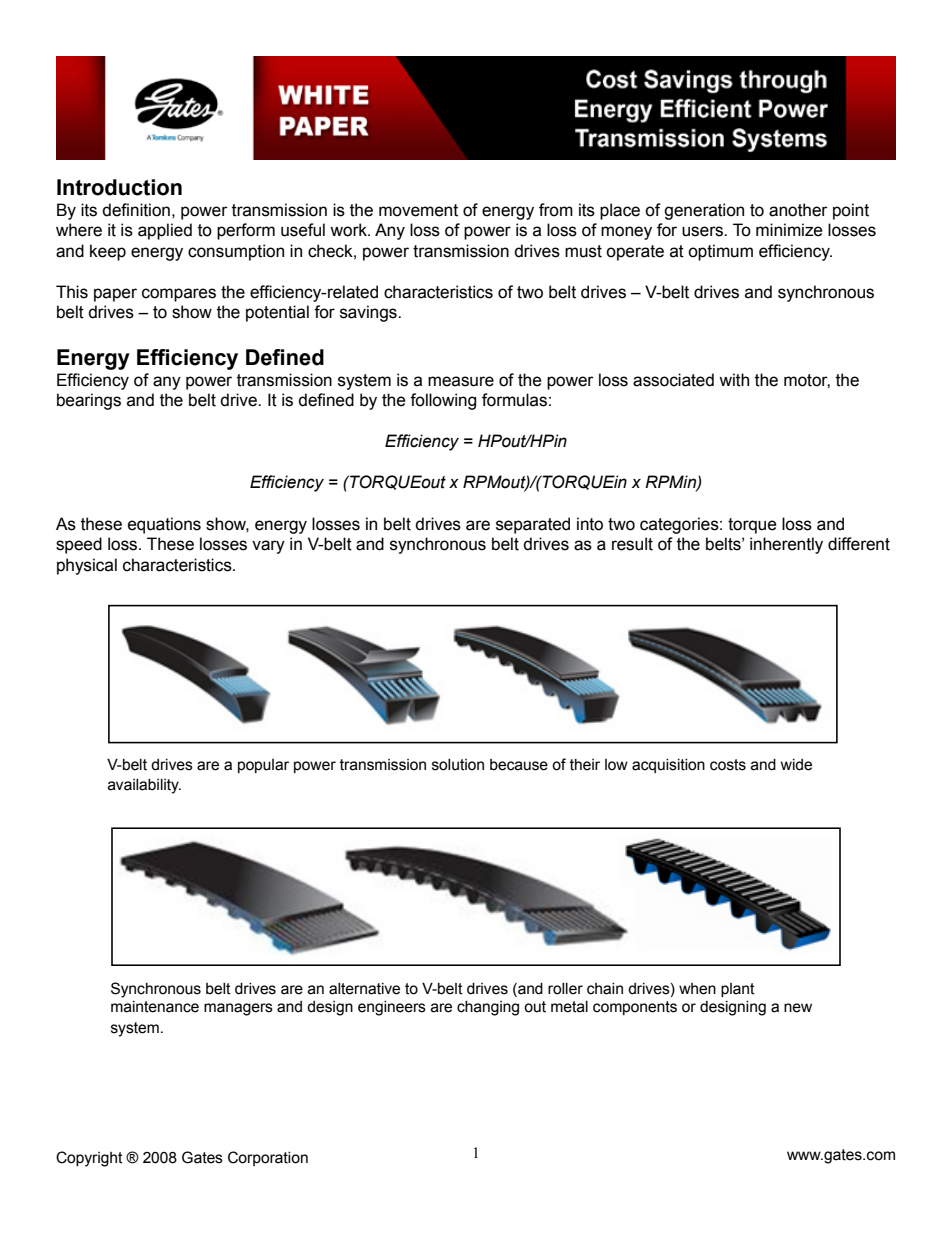  What do you see at coordinates (418, 210) in the document?
I see `movement` at bounding box center [418, 210].
